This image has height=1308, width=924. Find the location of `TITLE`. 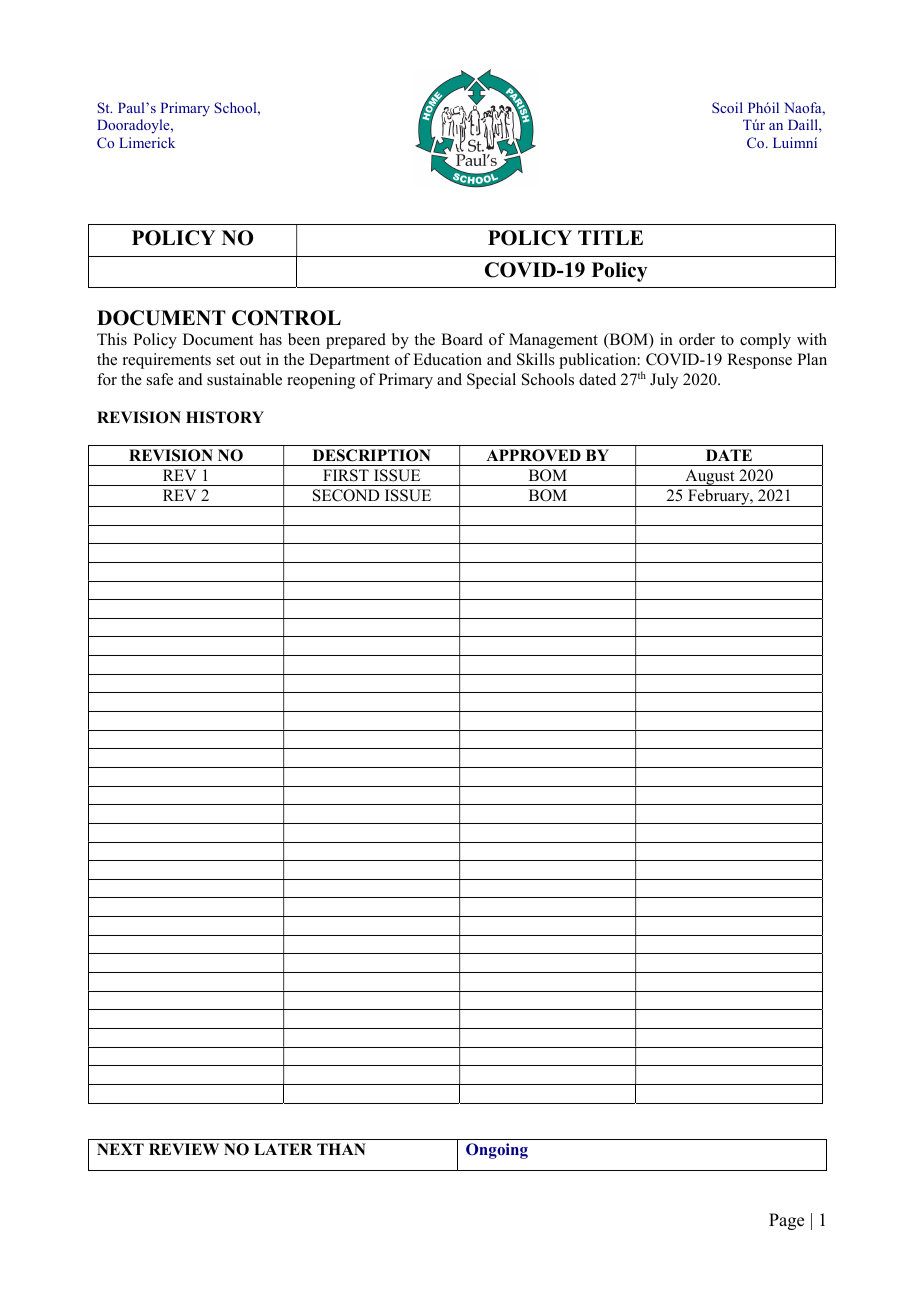

TITLE is located at coordinates (610, 237).
